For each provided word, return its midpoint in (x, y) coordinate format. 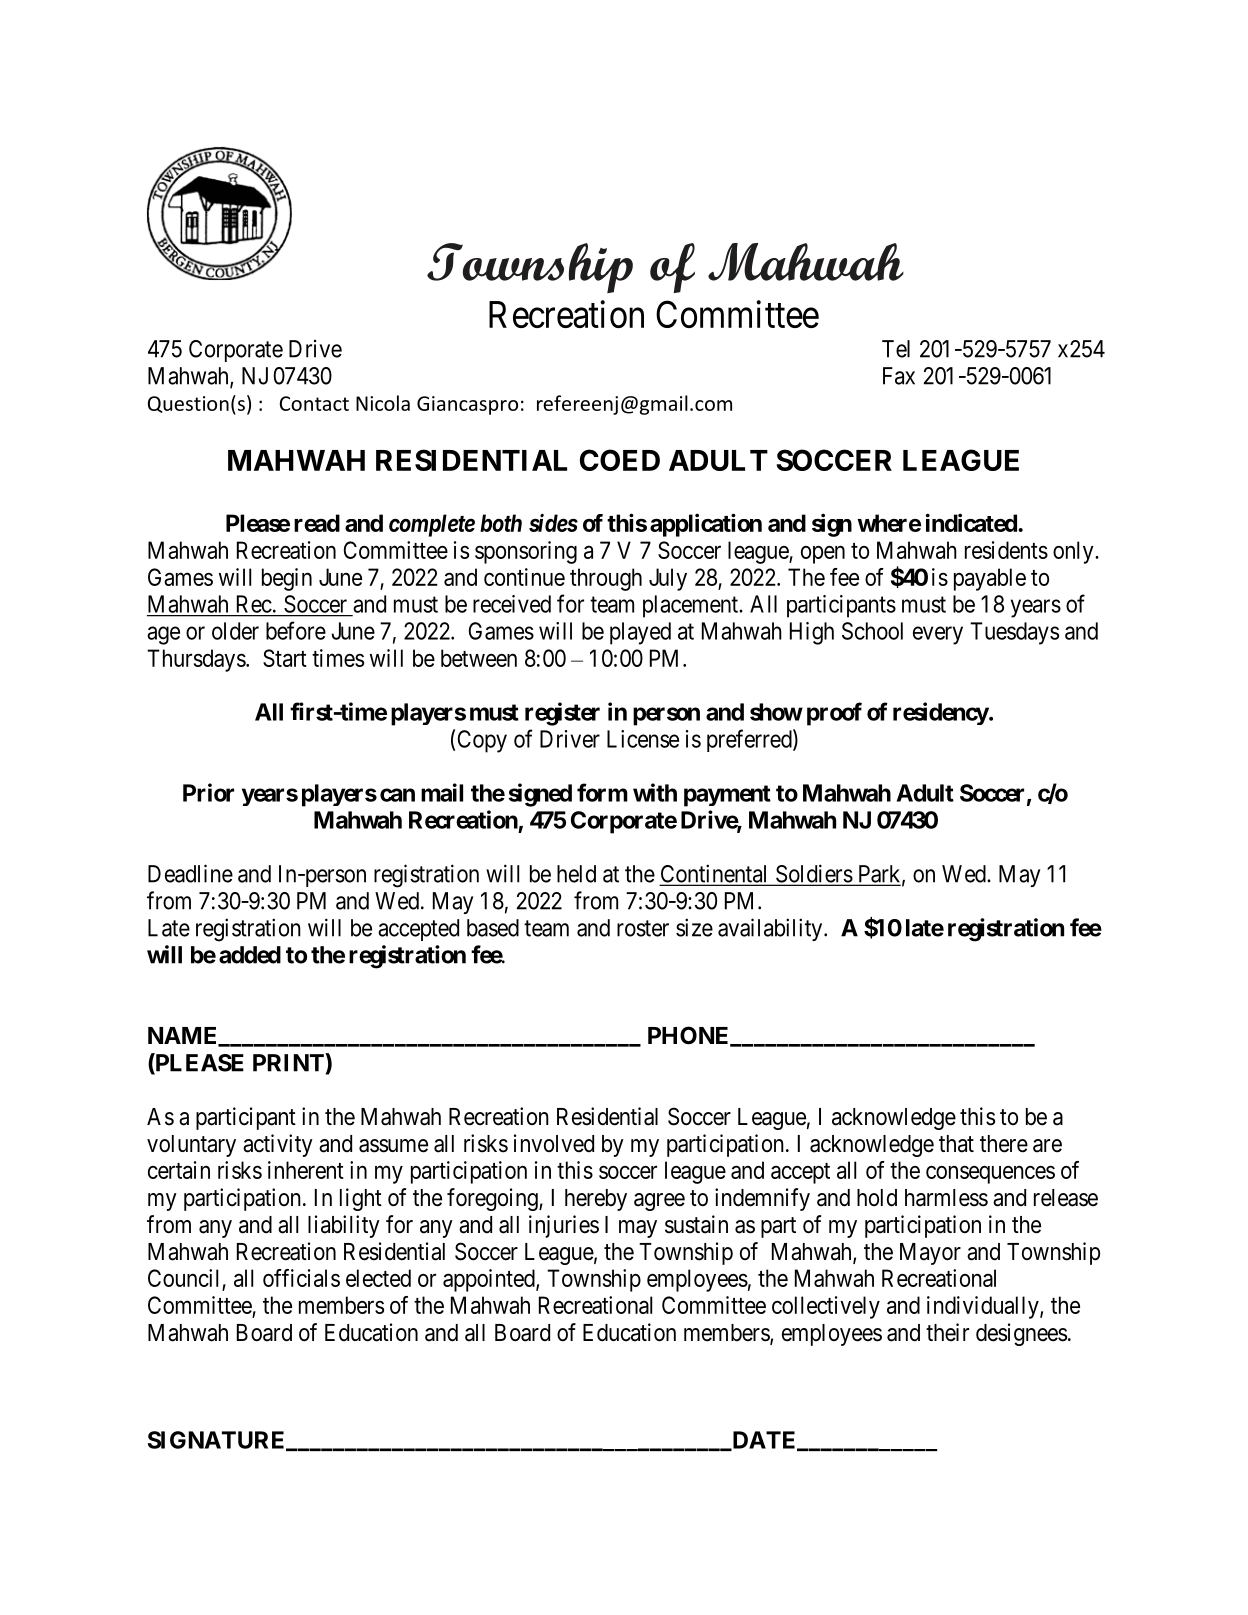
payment (727, 796)
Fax (899, 376)
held (576, 874)
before (296, 630)
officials (301, 1278)
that (956, 1144)
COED (620, 460)
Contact (314, 403)
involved (554, 1143)
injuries (564, 1226)
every (938, 635)
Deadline (190, 873)
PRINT (289, 1062)
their (947, 1332)
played (640, 633)
